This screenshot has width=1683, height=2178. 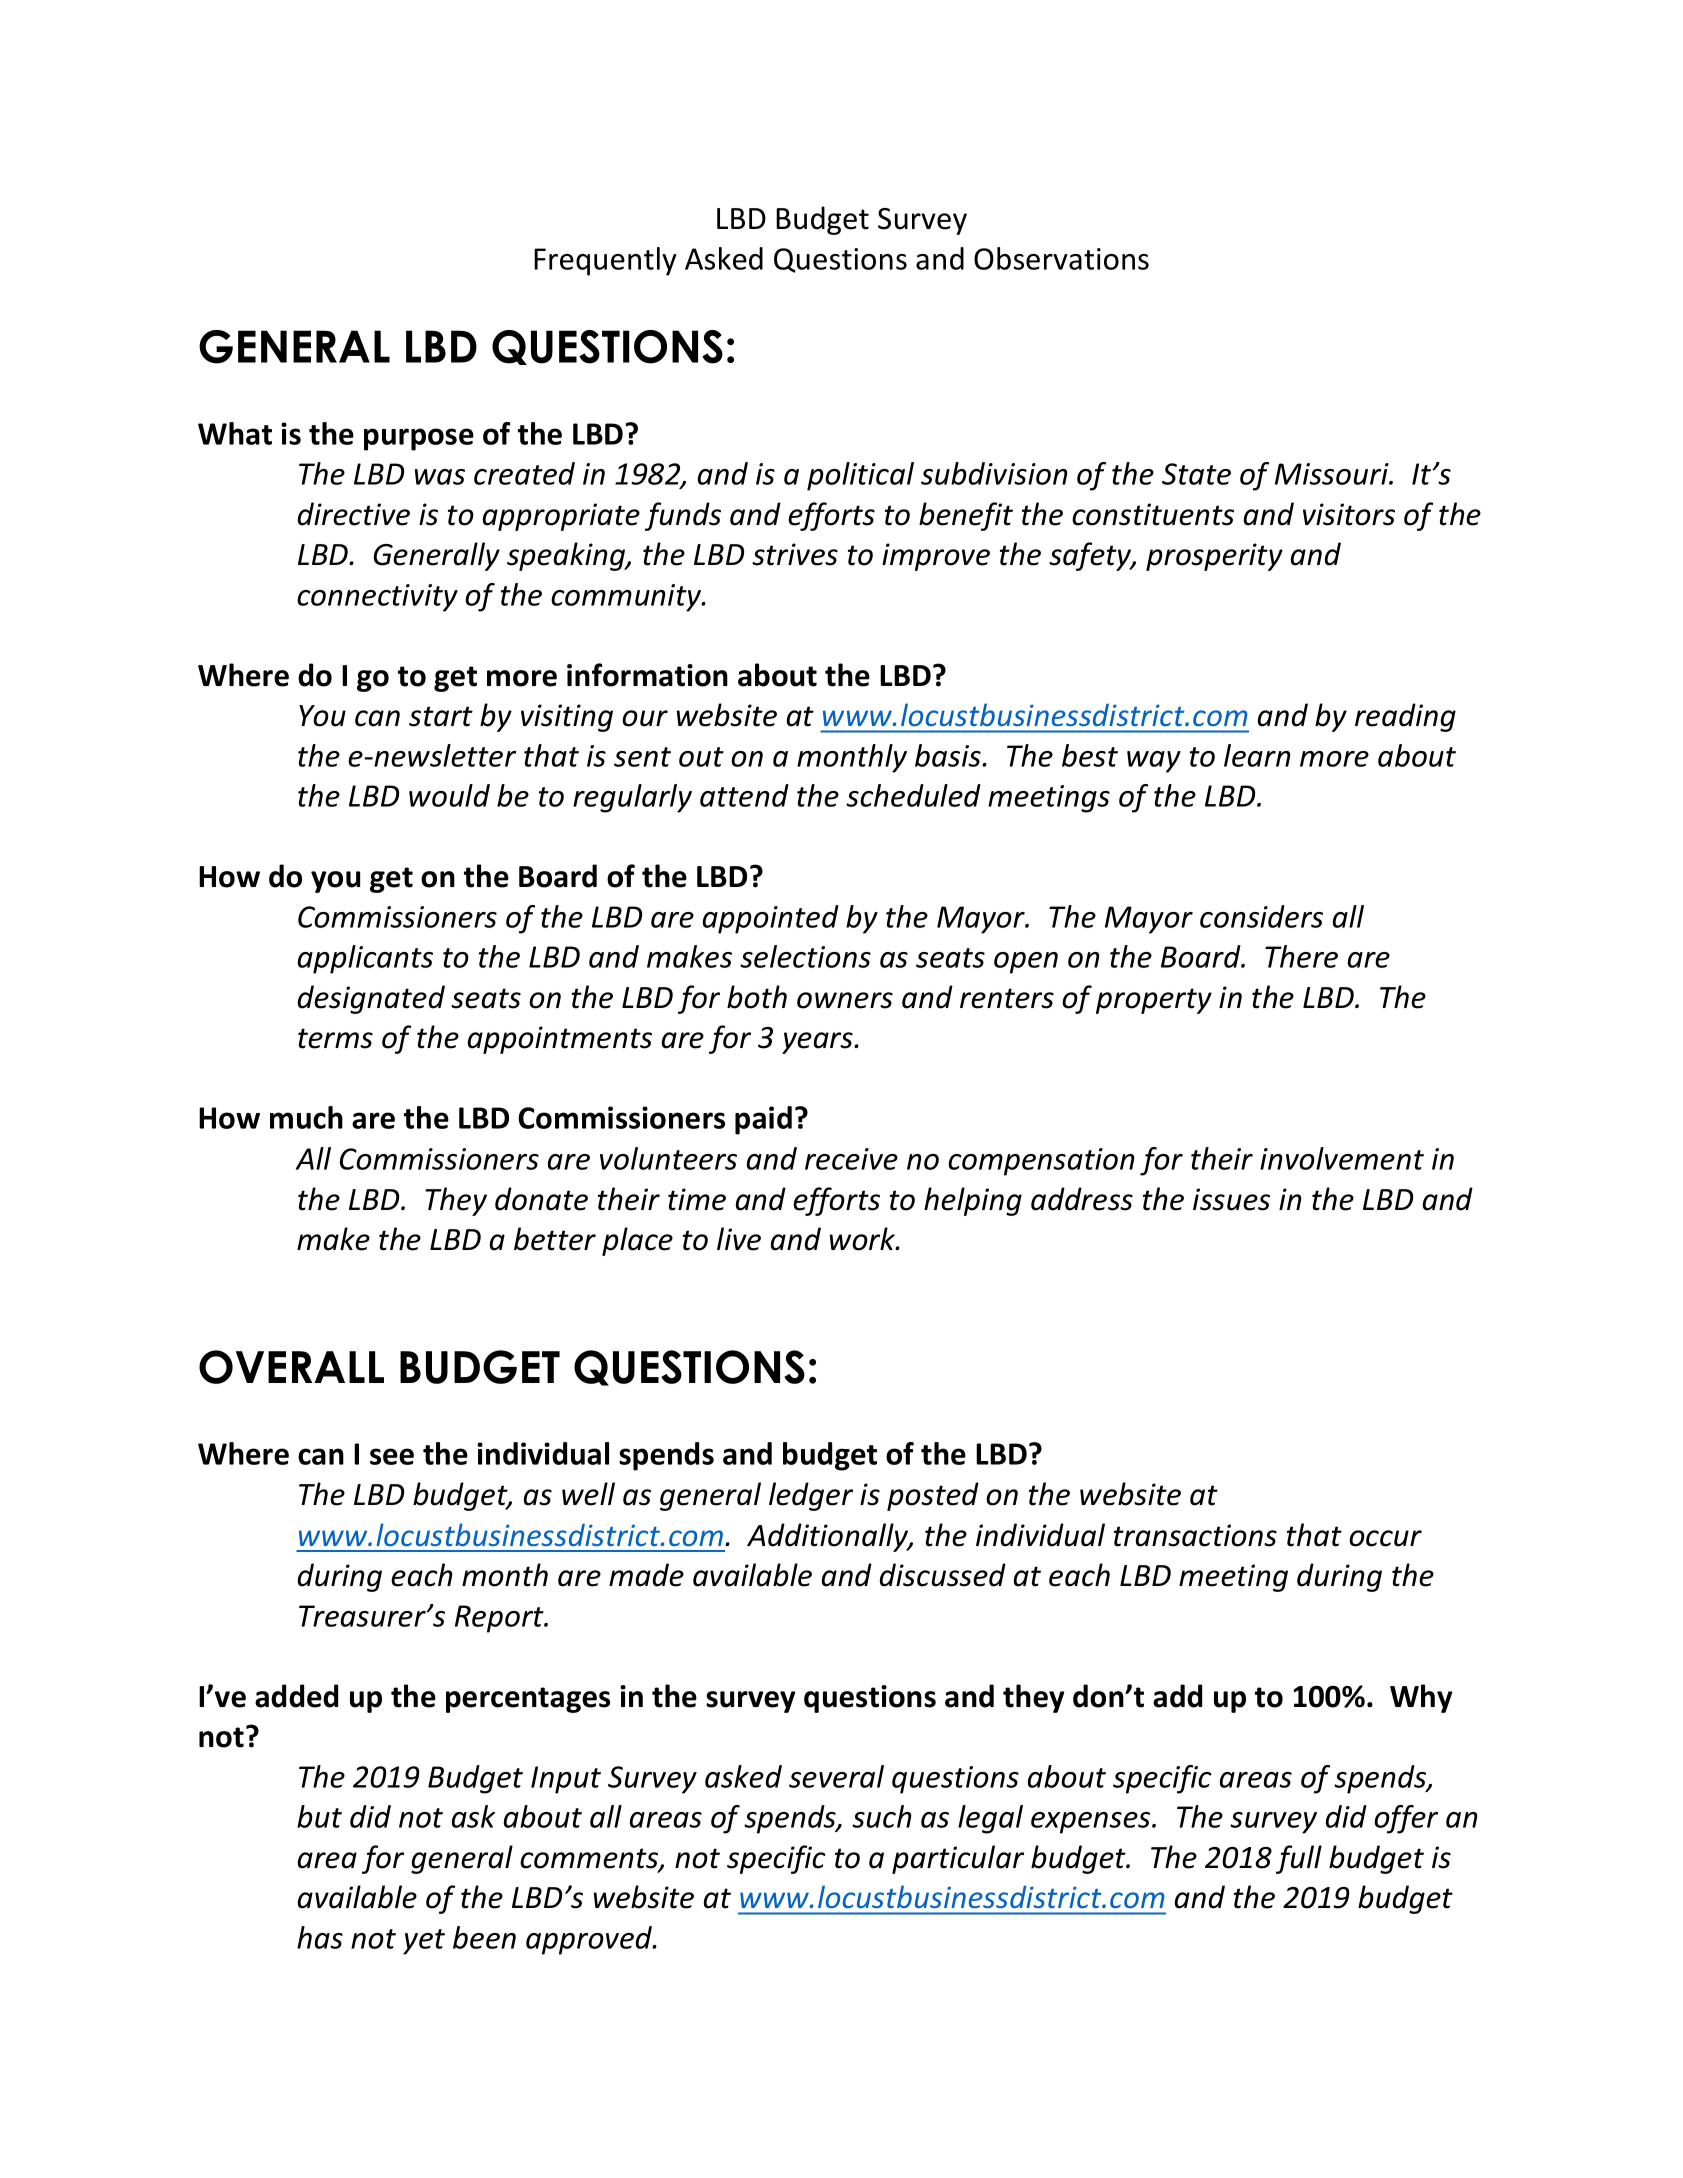 What do you see at coordinates (605, 261) in the screenshot?
I see `Frequently` at bounding box center [605, 261].
